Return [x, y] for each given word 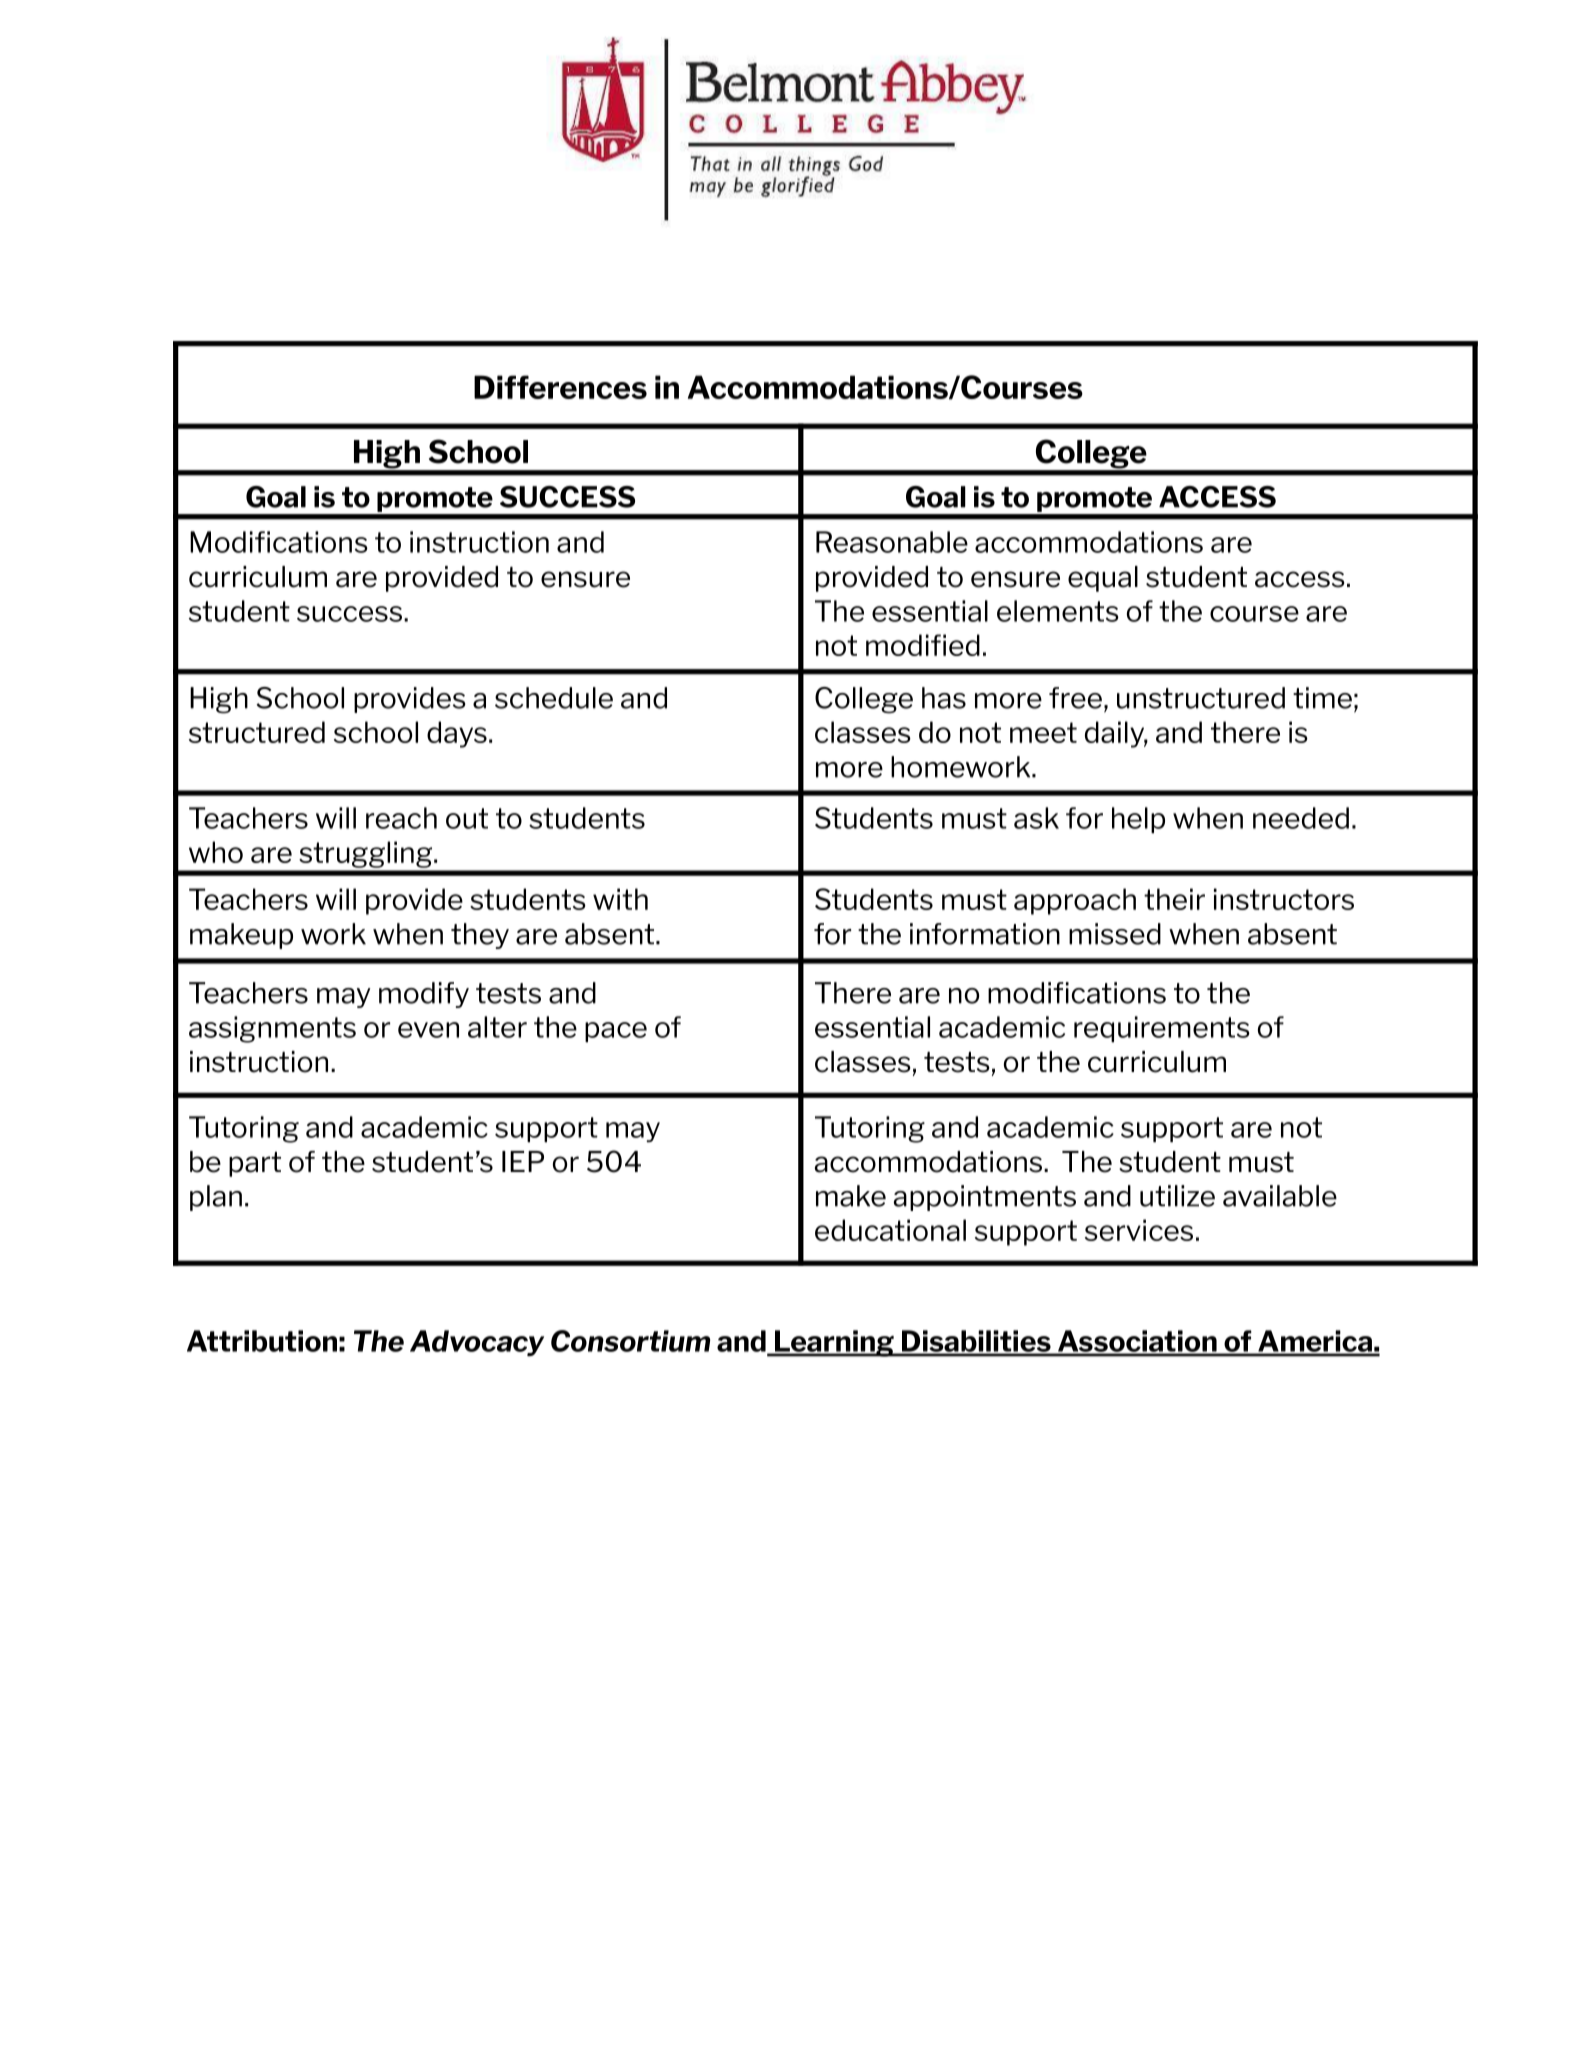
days [457, 734]
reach [401, 818]
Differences [560, 387]
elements [1058, 611]
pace [616, 1032]
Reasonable [892, 542]
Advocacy [477, 1343]
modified [923, 645]
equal [1103, 579]
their [1174, 899]
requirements [1162, 1029]
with [620, 899]
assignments [272, 1029]
